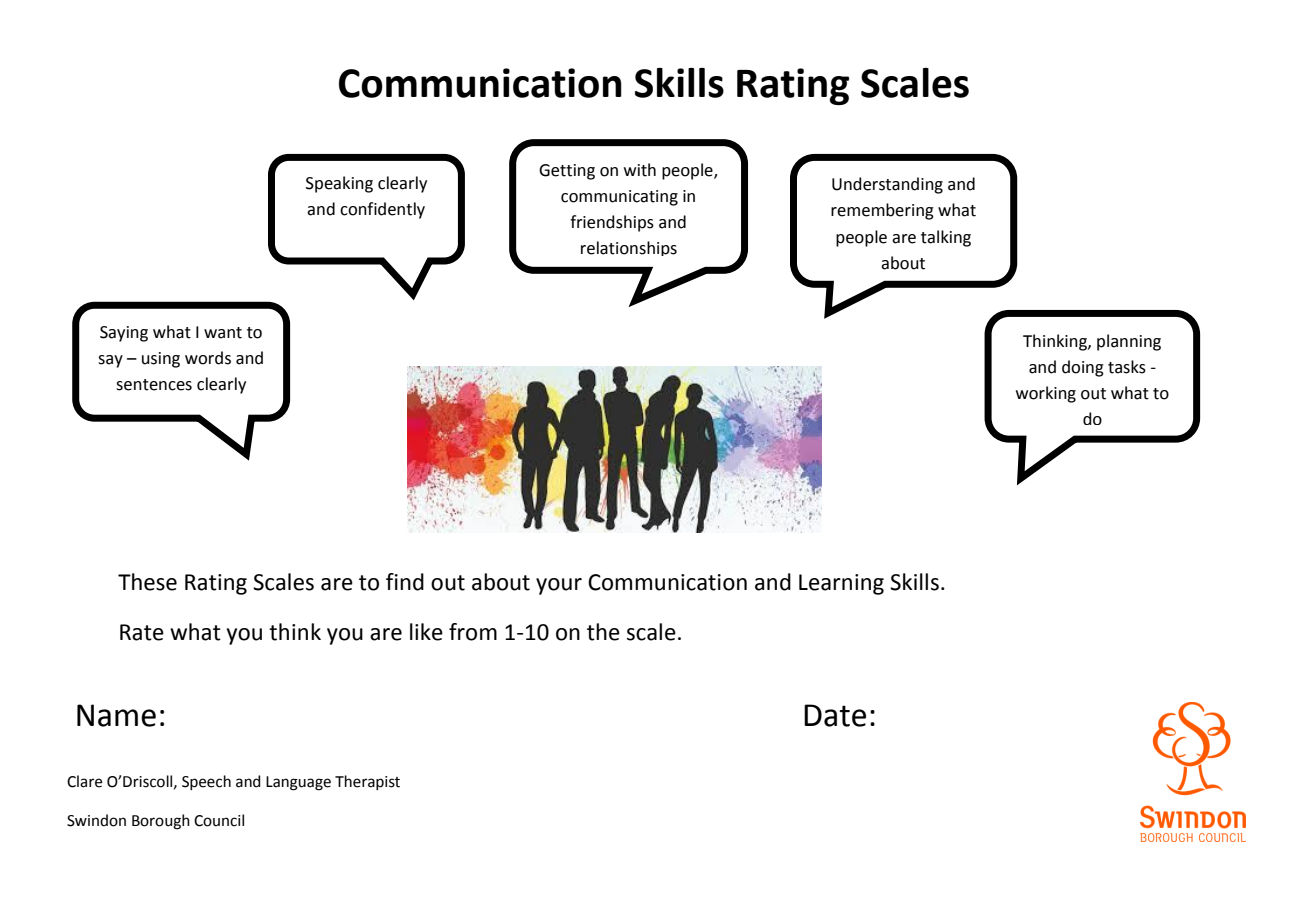 Image resolution: width=1308 pixels, height=924 pixels. What do you see at coordinates (559, 586) in the page?
I see `your` at bounding box center [559, 586].
